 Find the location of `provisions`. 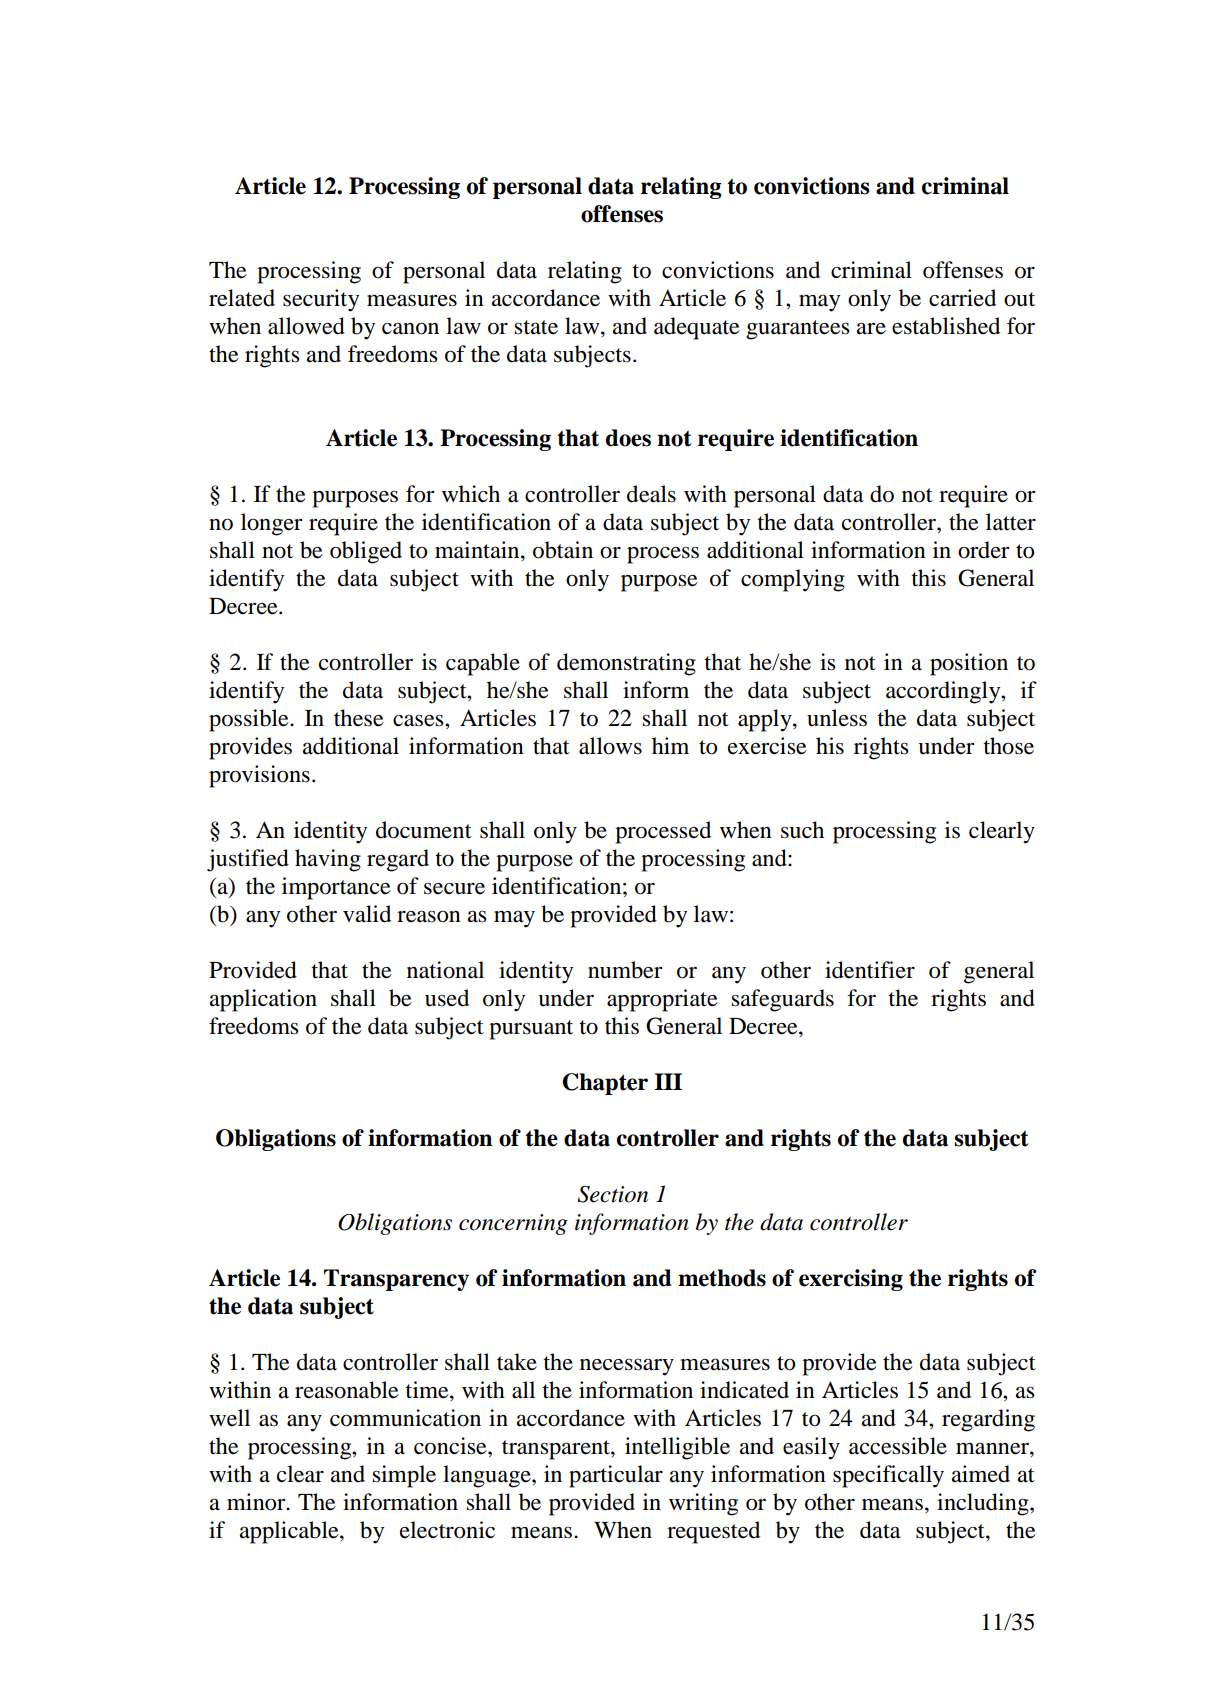

provisions is located at coordinates (259, 776).
